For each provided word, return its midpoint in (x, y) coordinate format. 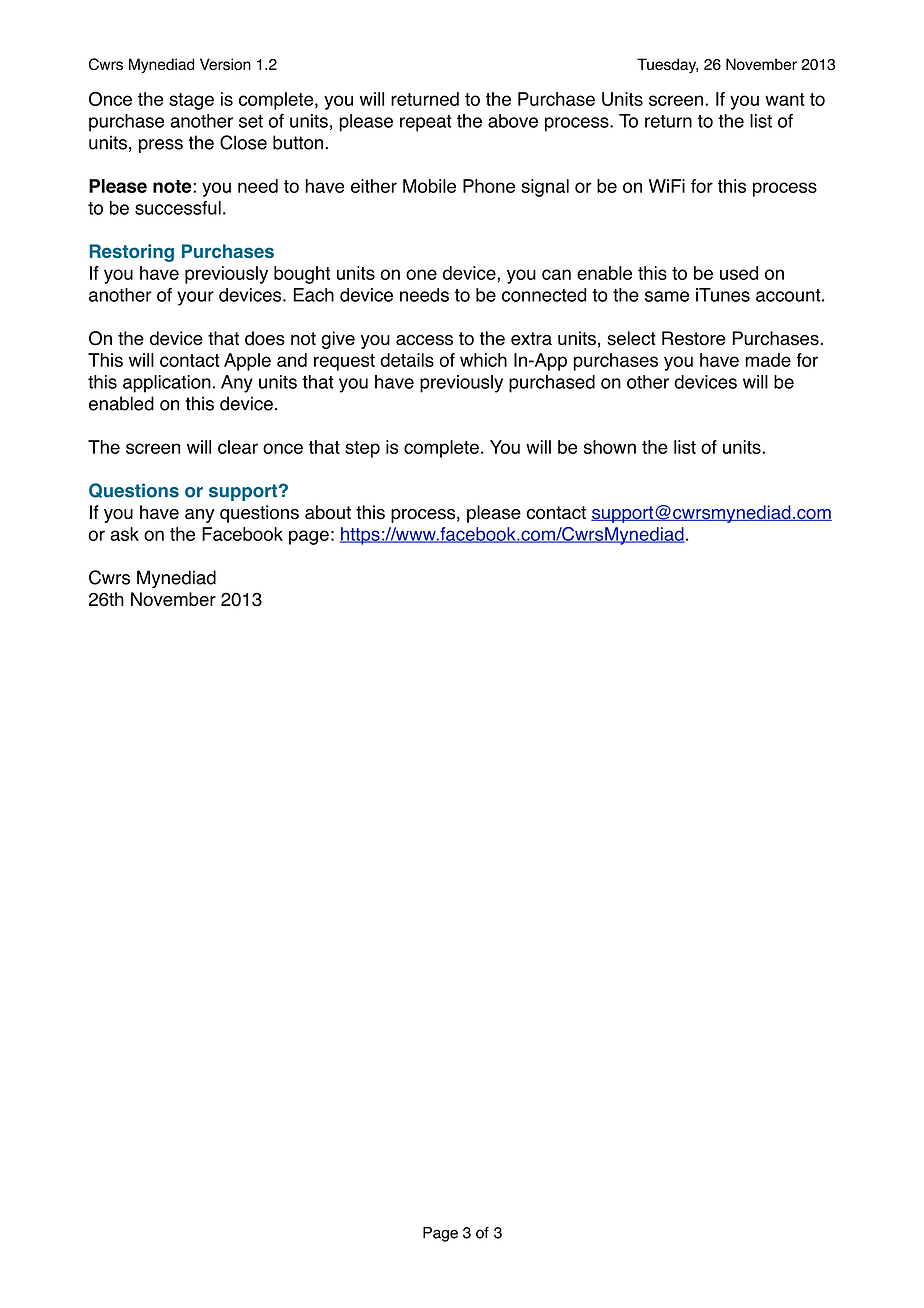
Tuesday (667, 66)
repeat (426, 123)
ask (124, 534)
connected (544, 295)
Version (225, 64)
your (195, 298)
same (667, 296)
